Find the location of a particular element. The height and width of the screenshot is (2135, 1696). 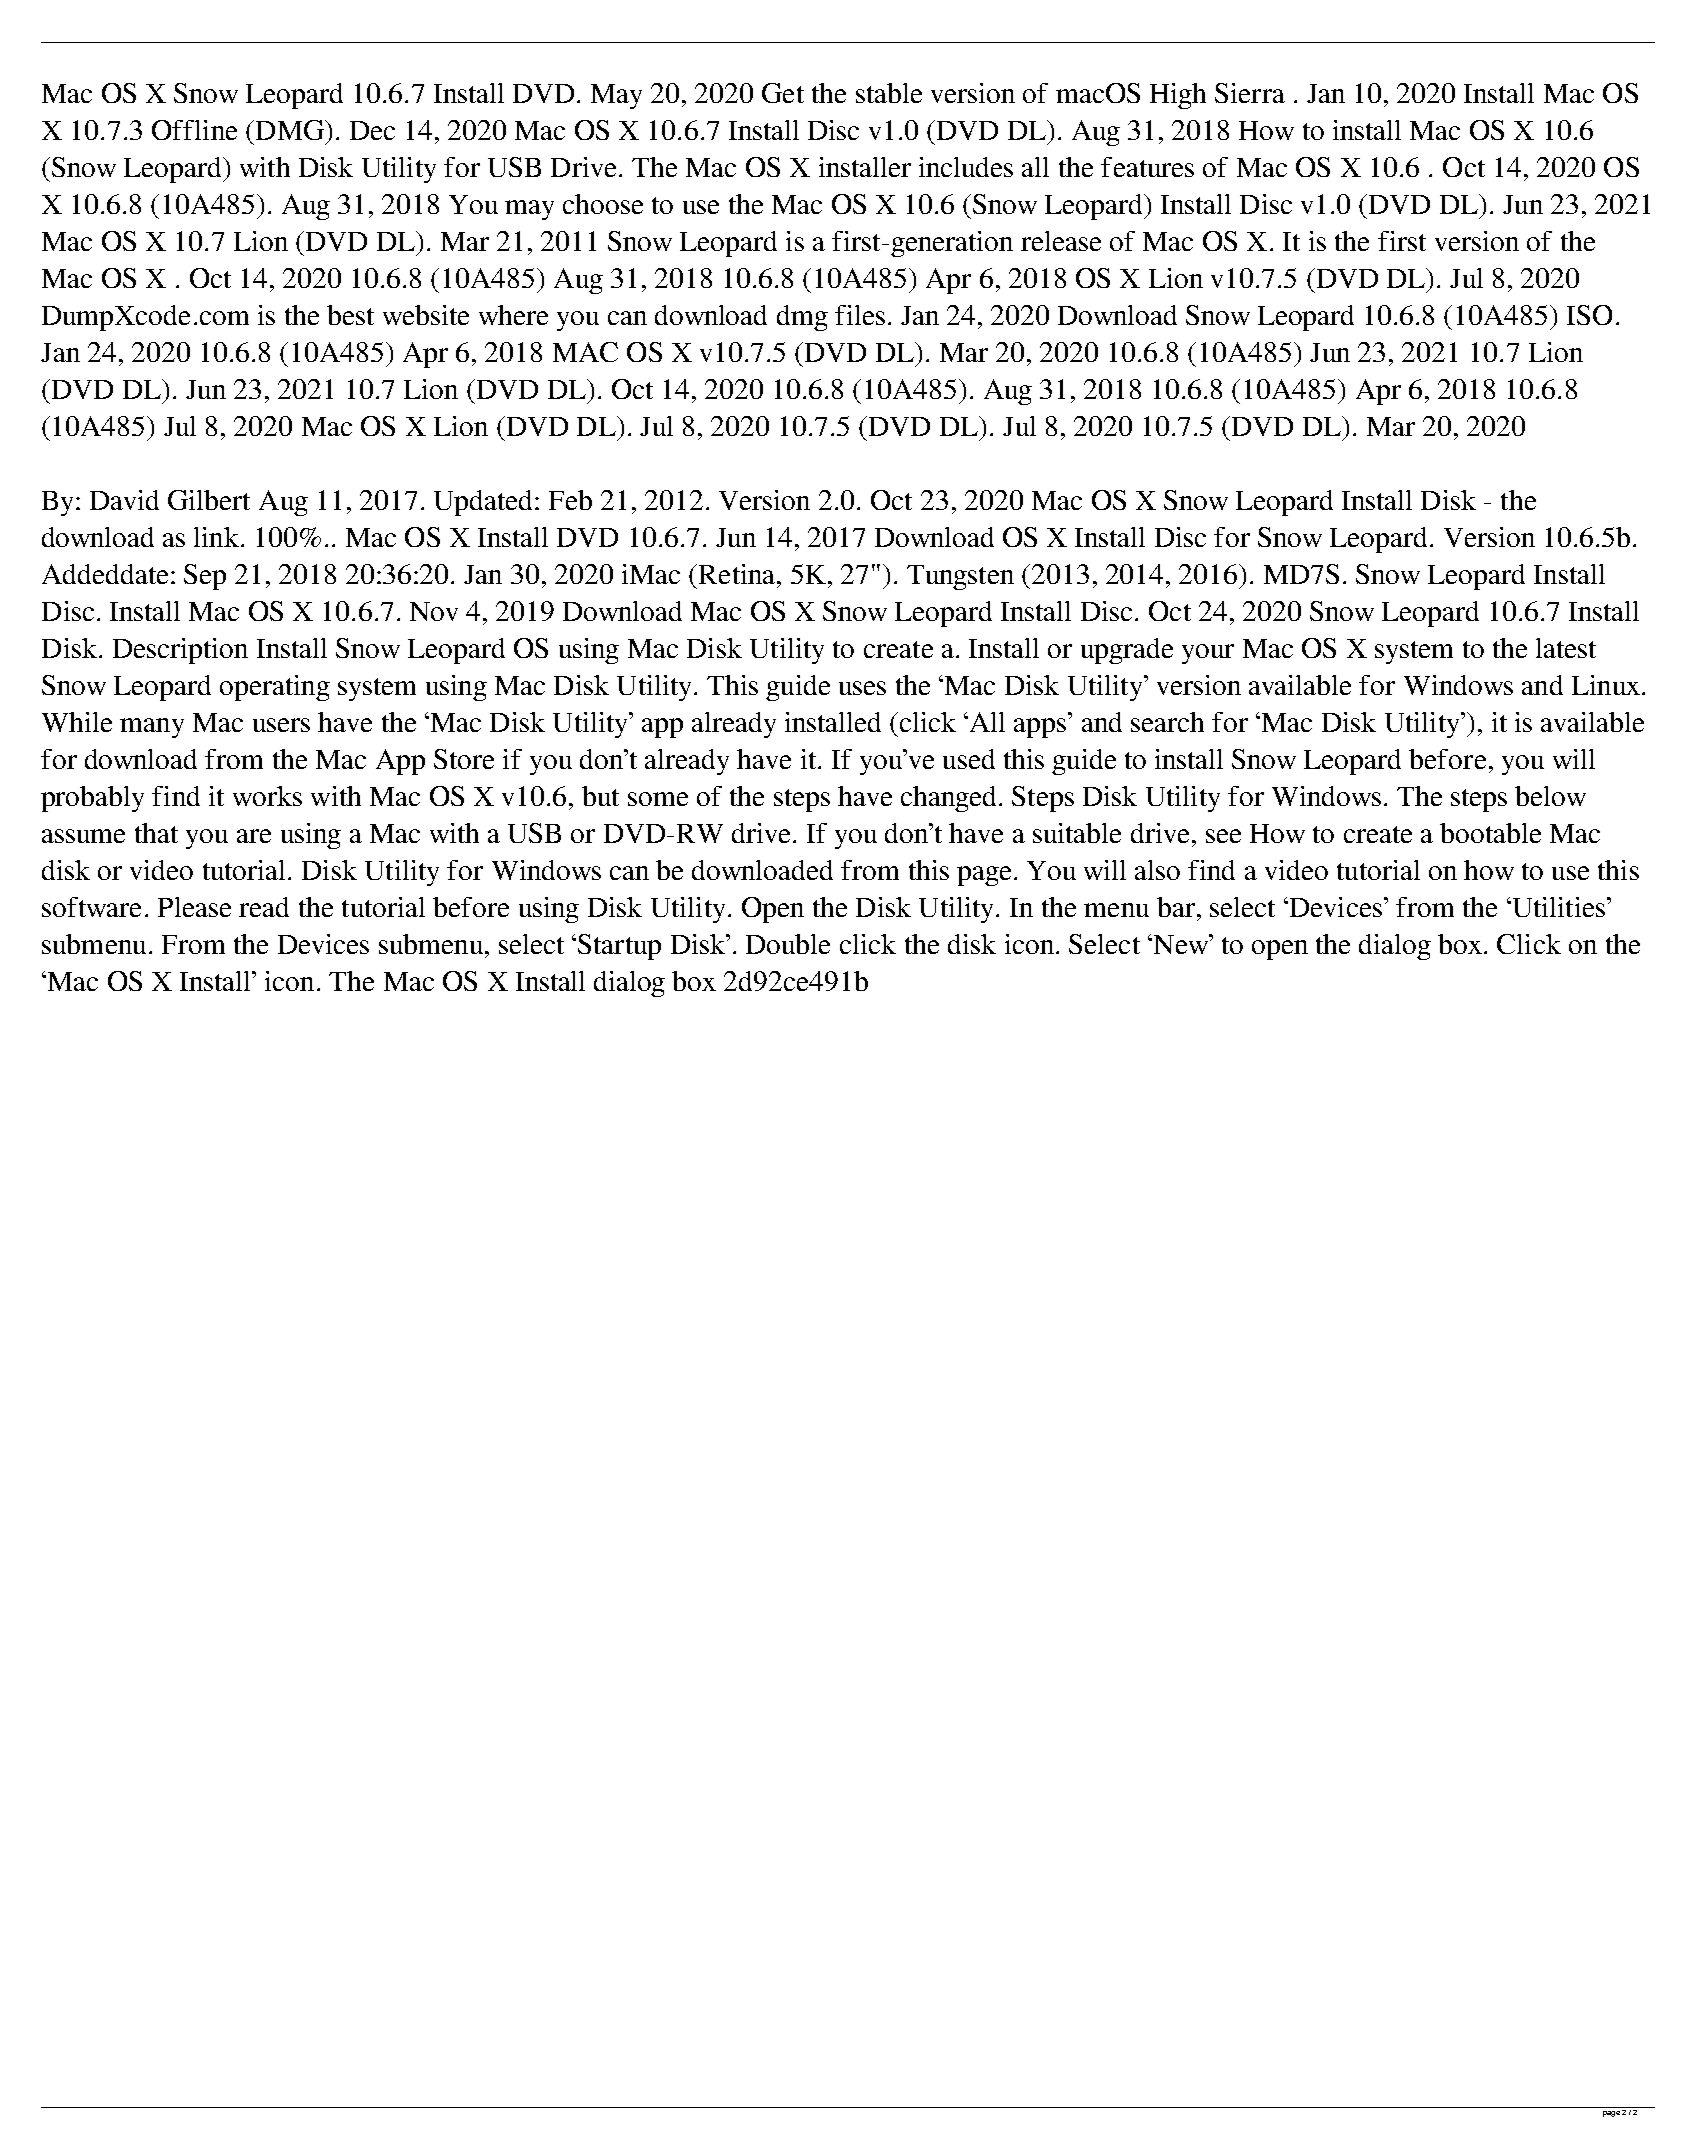

Please is located at coordinates (194, 907).
